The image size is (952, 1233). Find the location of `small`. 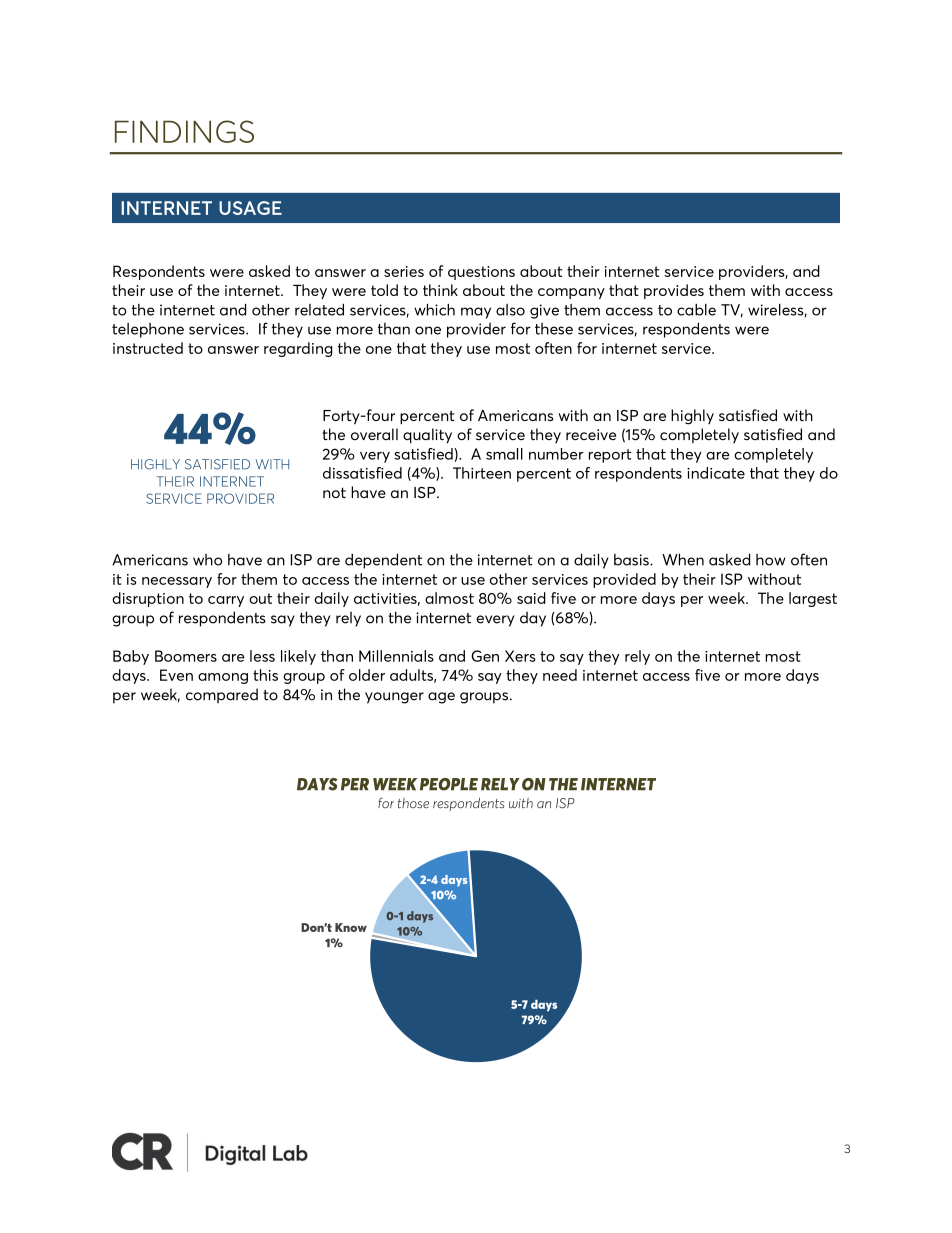

small is located at coordinates (504, 454).
